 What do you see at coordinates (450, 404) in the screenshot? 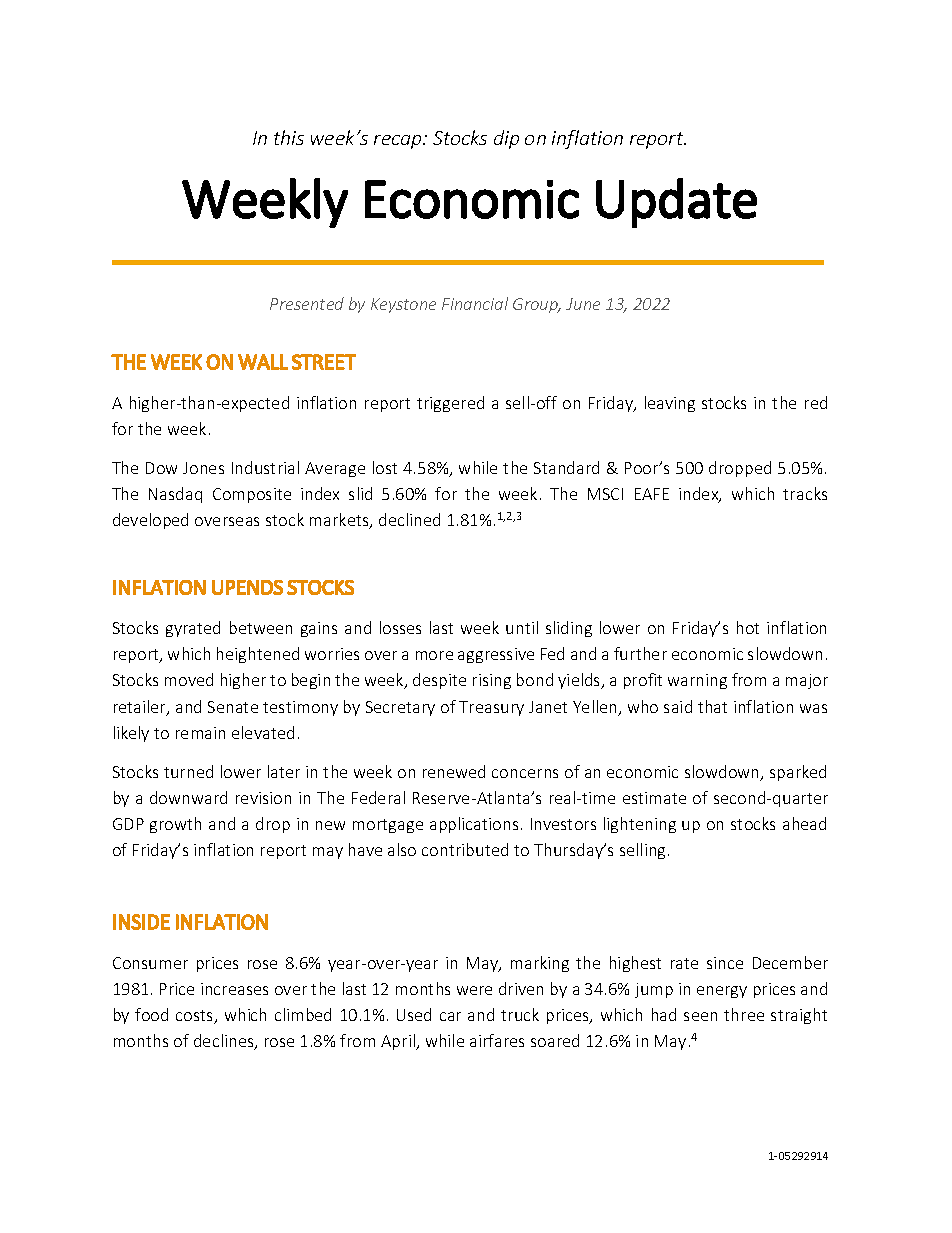
I see `triggered` at bounding box center [450, 404].
